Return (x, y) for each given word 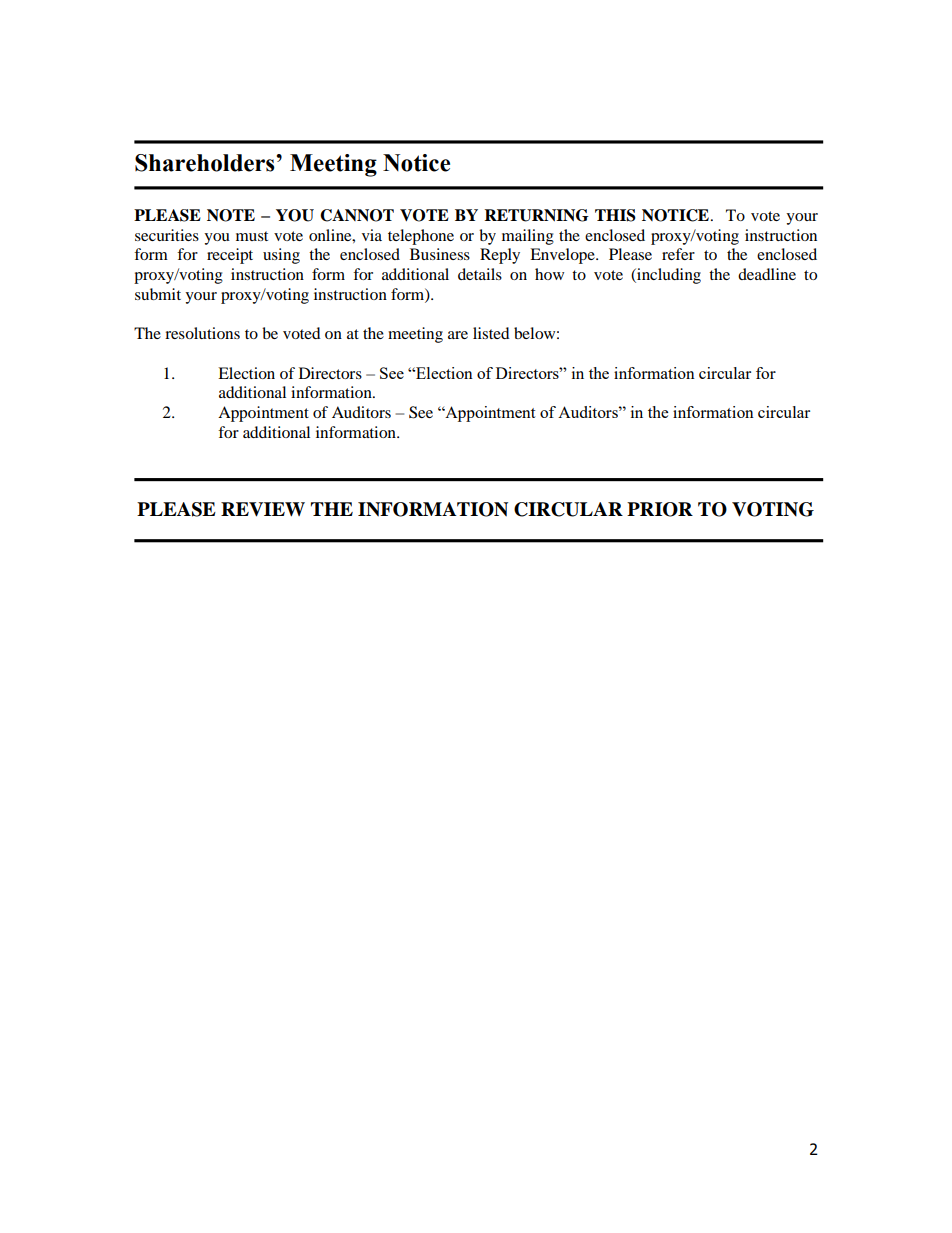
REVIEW (263, 509)
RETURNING (536, 215)
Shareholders (206, 163)
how (549, 274)
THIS (615, 215)
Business (440, 254)
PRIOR (660, 509)
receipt (230, 256)
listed (491, 333)
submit (158, 294)
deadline (767, 274)
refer (678, 254)
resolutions (202, 333)
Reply (500, 256)
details (480, 274)
